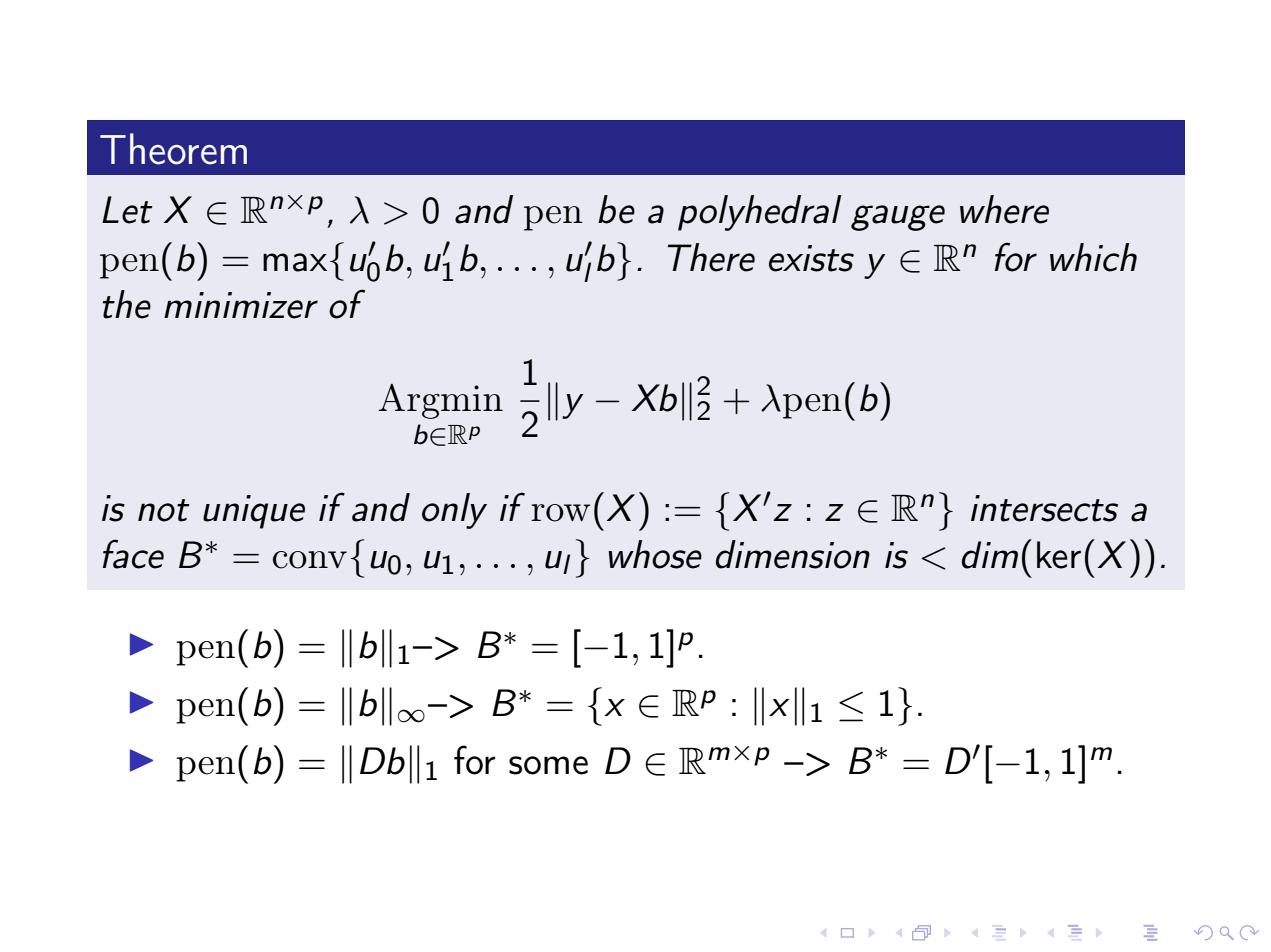 The width and height of the document is (1271, 952). What do you see at coordinates (133, 554) in the document?
I see `face` at bounding box center [133, 554].
